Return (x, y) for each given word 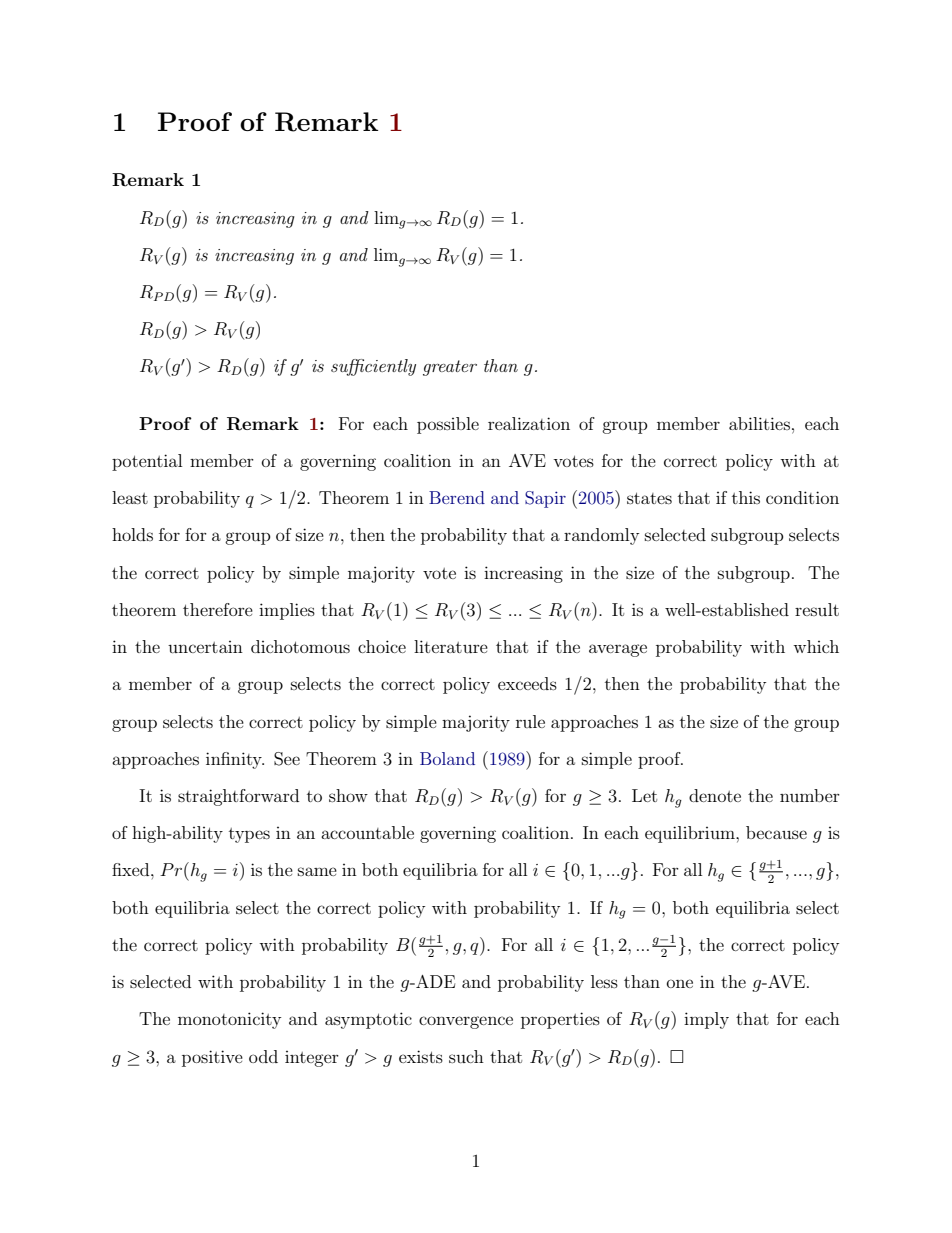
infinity (235, 760)
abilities (759, 423)
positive (212, 1058)
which (816, 646)
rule (530, 721)
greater (450, 368)
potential (147, 462)
